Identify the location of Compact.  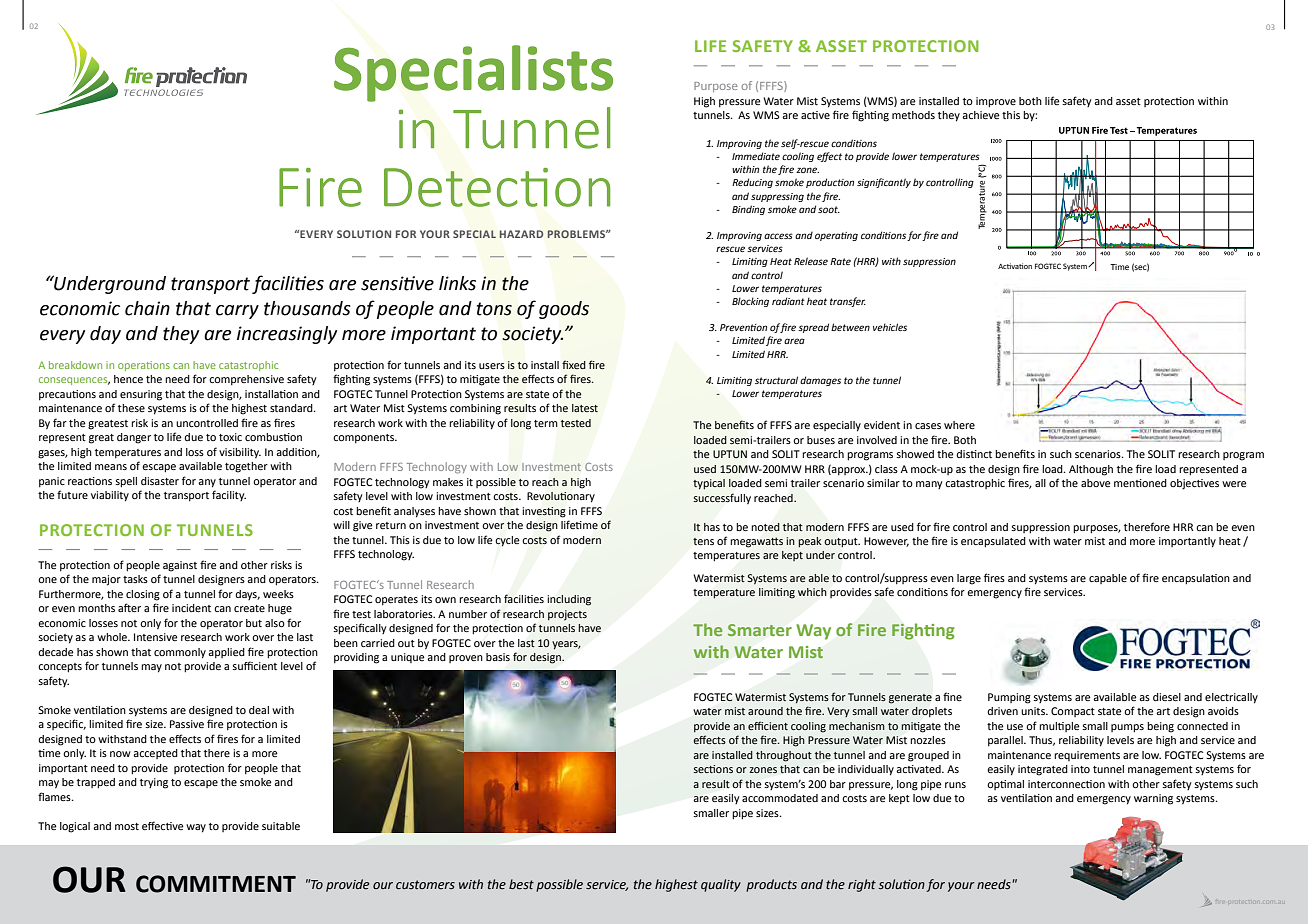
(1073, 712).
